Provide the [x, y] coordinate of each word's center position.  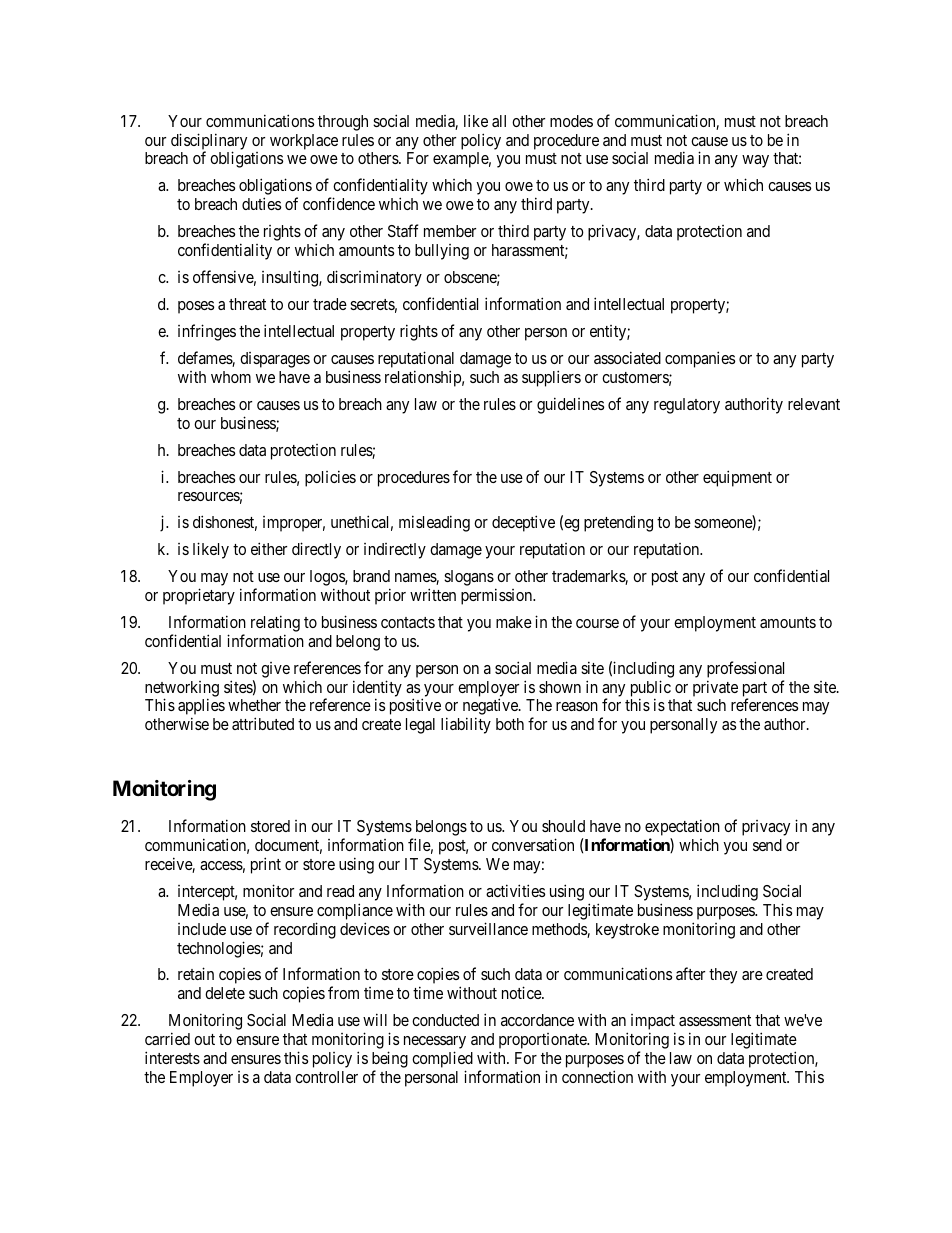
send [767, 845]
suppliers [551, 378]
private [715, 688]
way [755, 161]
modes [571, 121]
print [266, 865]
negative [491, 708]
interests [172, 1057]
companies [700, 359]
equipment [737, 478]
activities [515, 890]
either [269, 548]
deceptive [523, 523]
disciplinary [209, 142]
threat [247, 304]
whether [254, 705]
